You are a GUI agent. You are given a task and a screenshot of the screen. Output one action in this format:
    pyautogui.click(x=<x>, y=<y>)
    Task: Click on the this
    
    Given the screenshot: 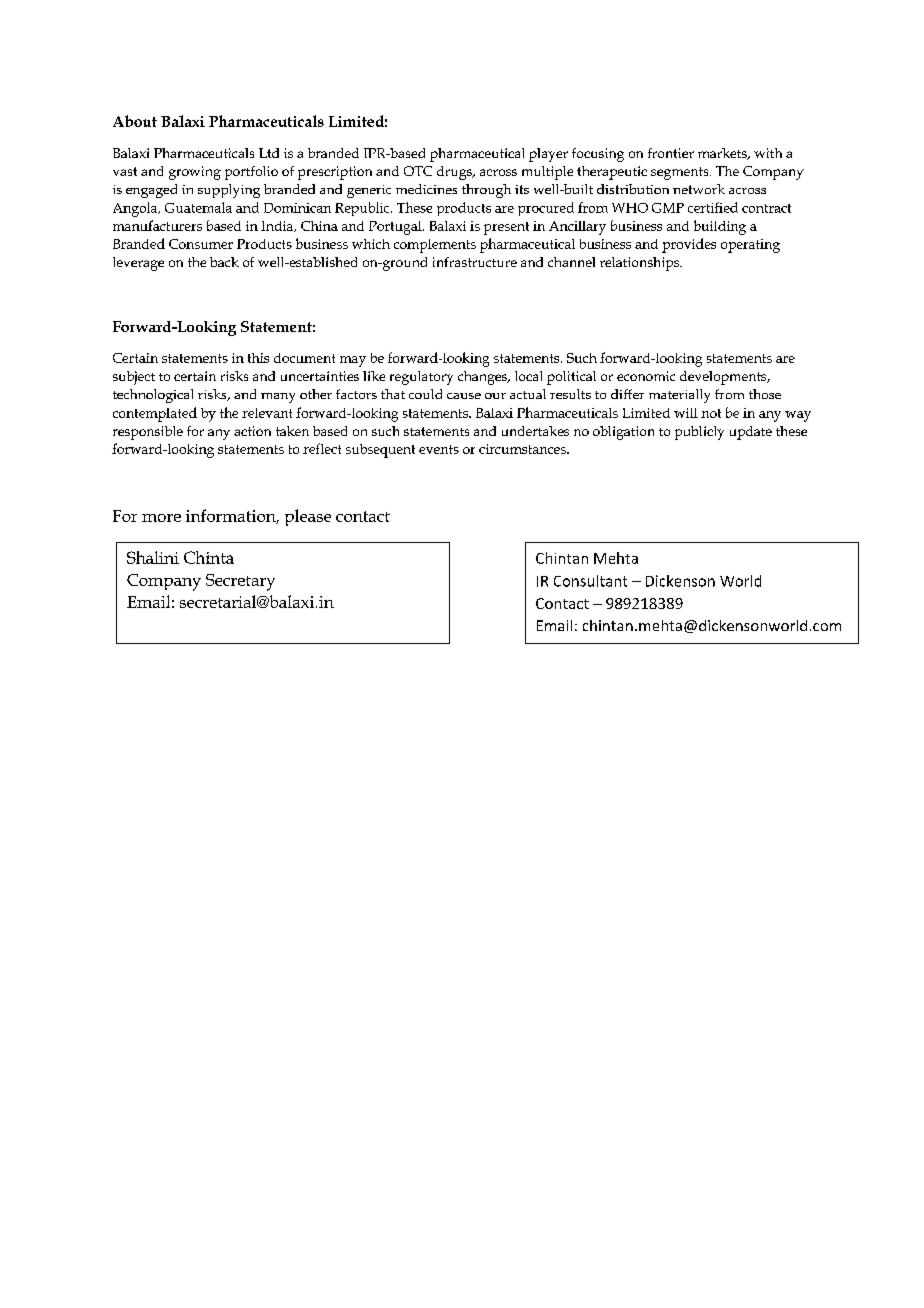 What is the action you would take?
    pyautogui.click(x=258, y=358)
